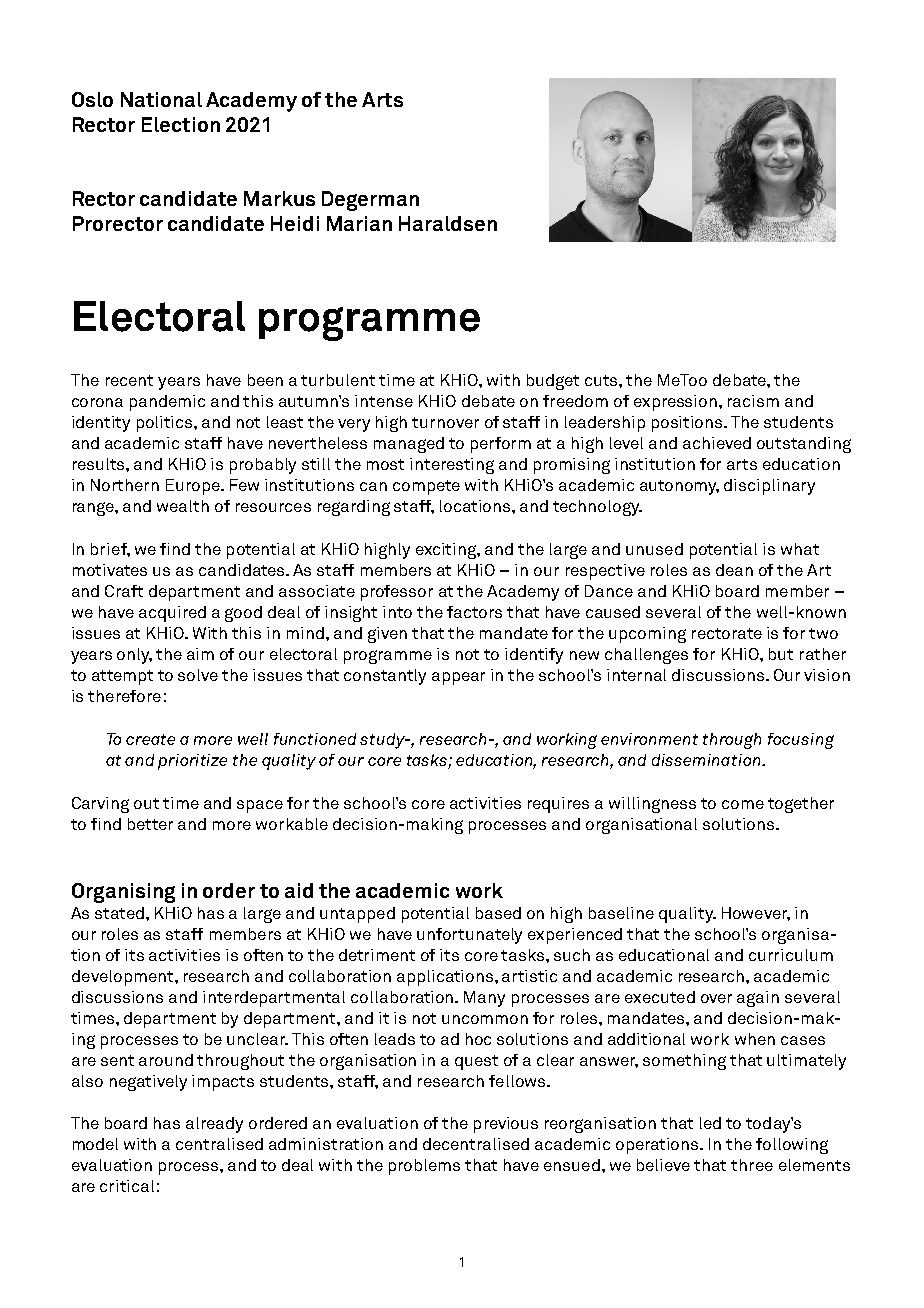 This image has width=924, height=1308. Describe the element at coordinates (753, 401) in the image. I see `racism` at that location.
